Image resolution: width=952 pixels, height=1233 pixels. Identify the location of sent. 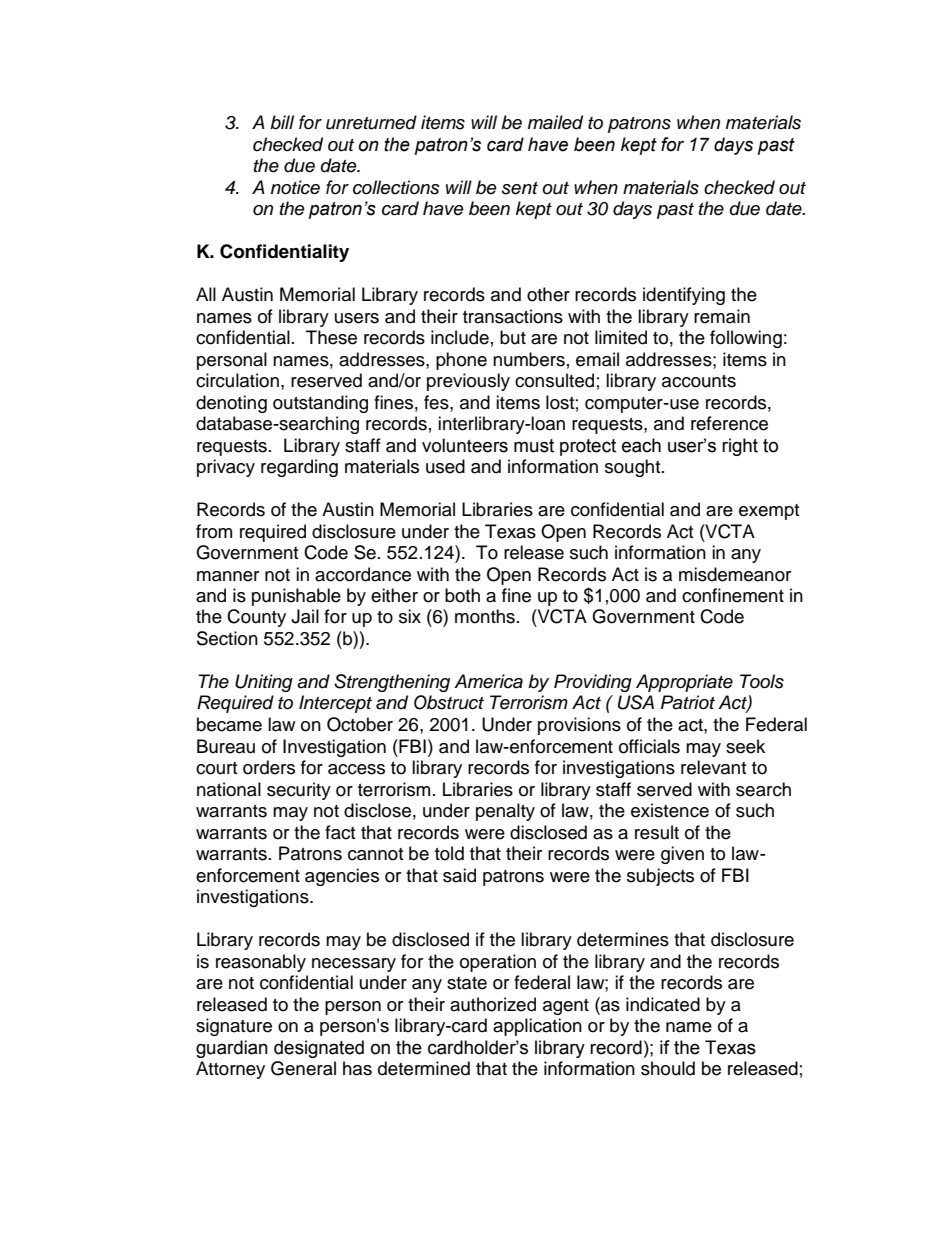
(520, 188).
